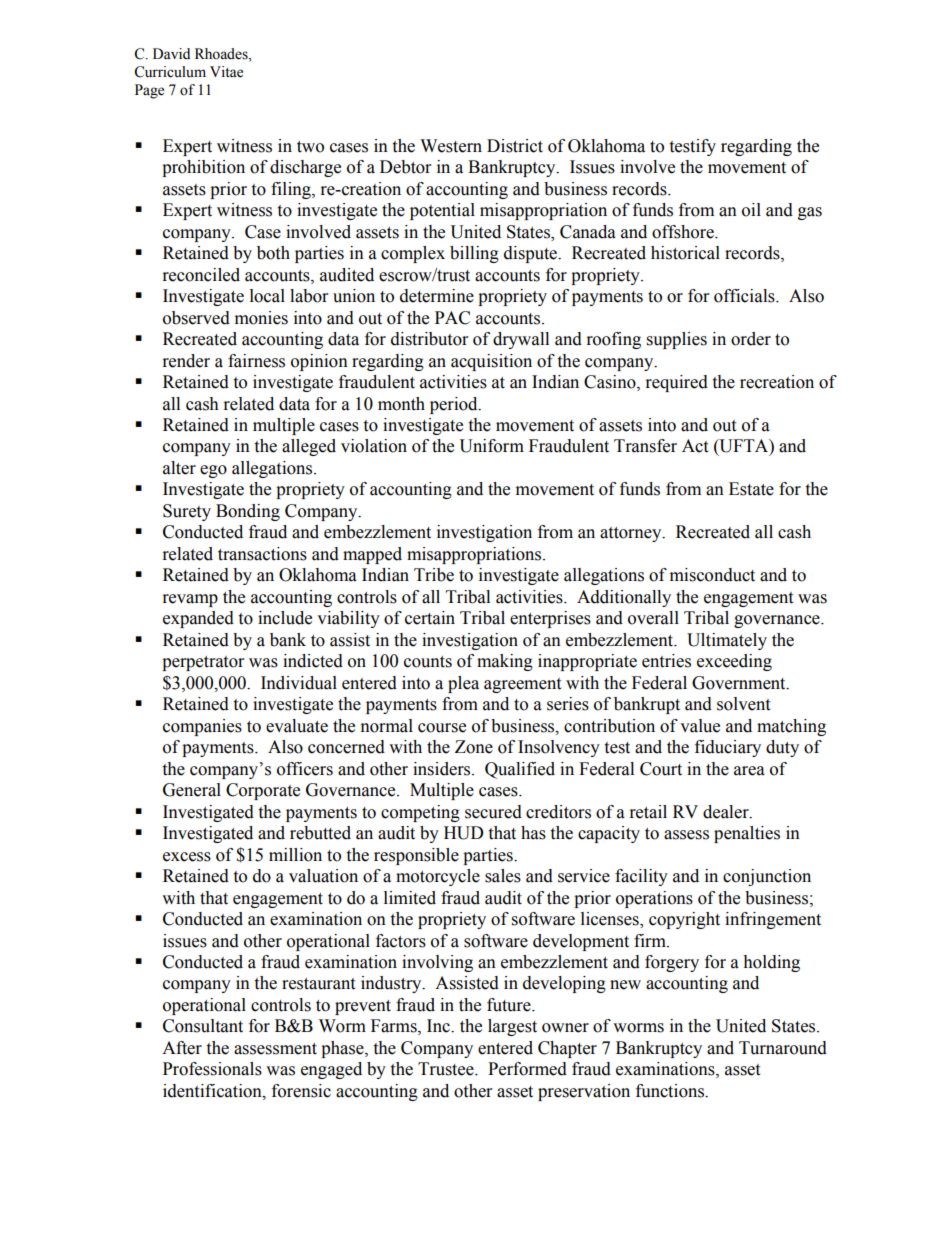 The width and height of the screenshot is (952, 1233). Describe the element at coordinates (712, 575) in the screenshot. I see `misconduct` at that location.
